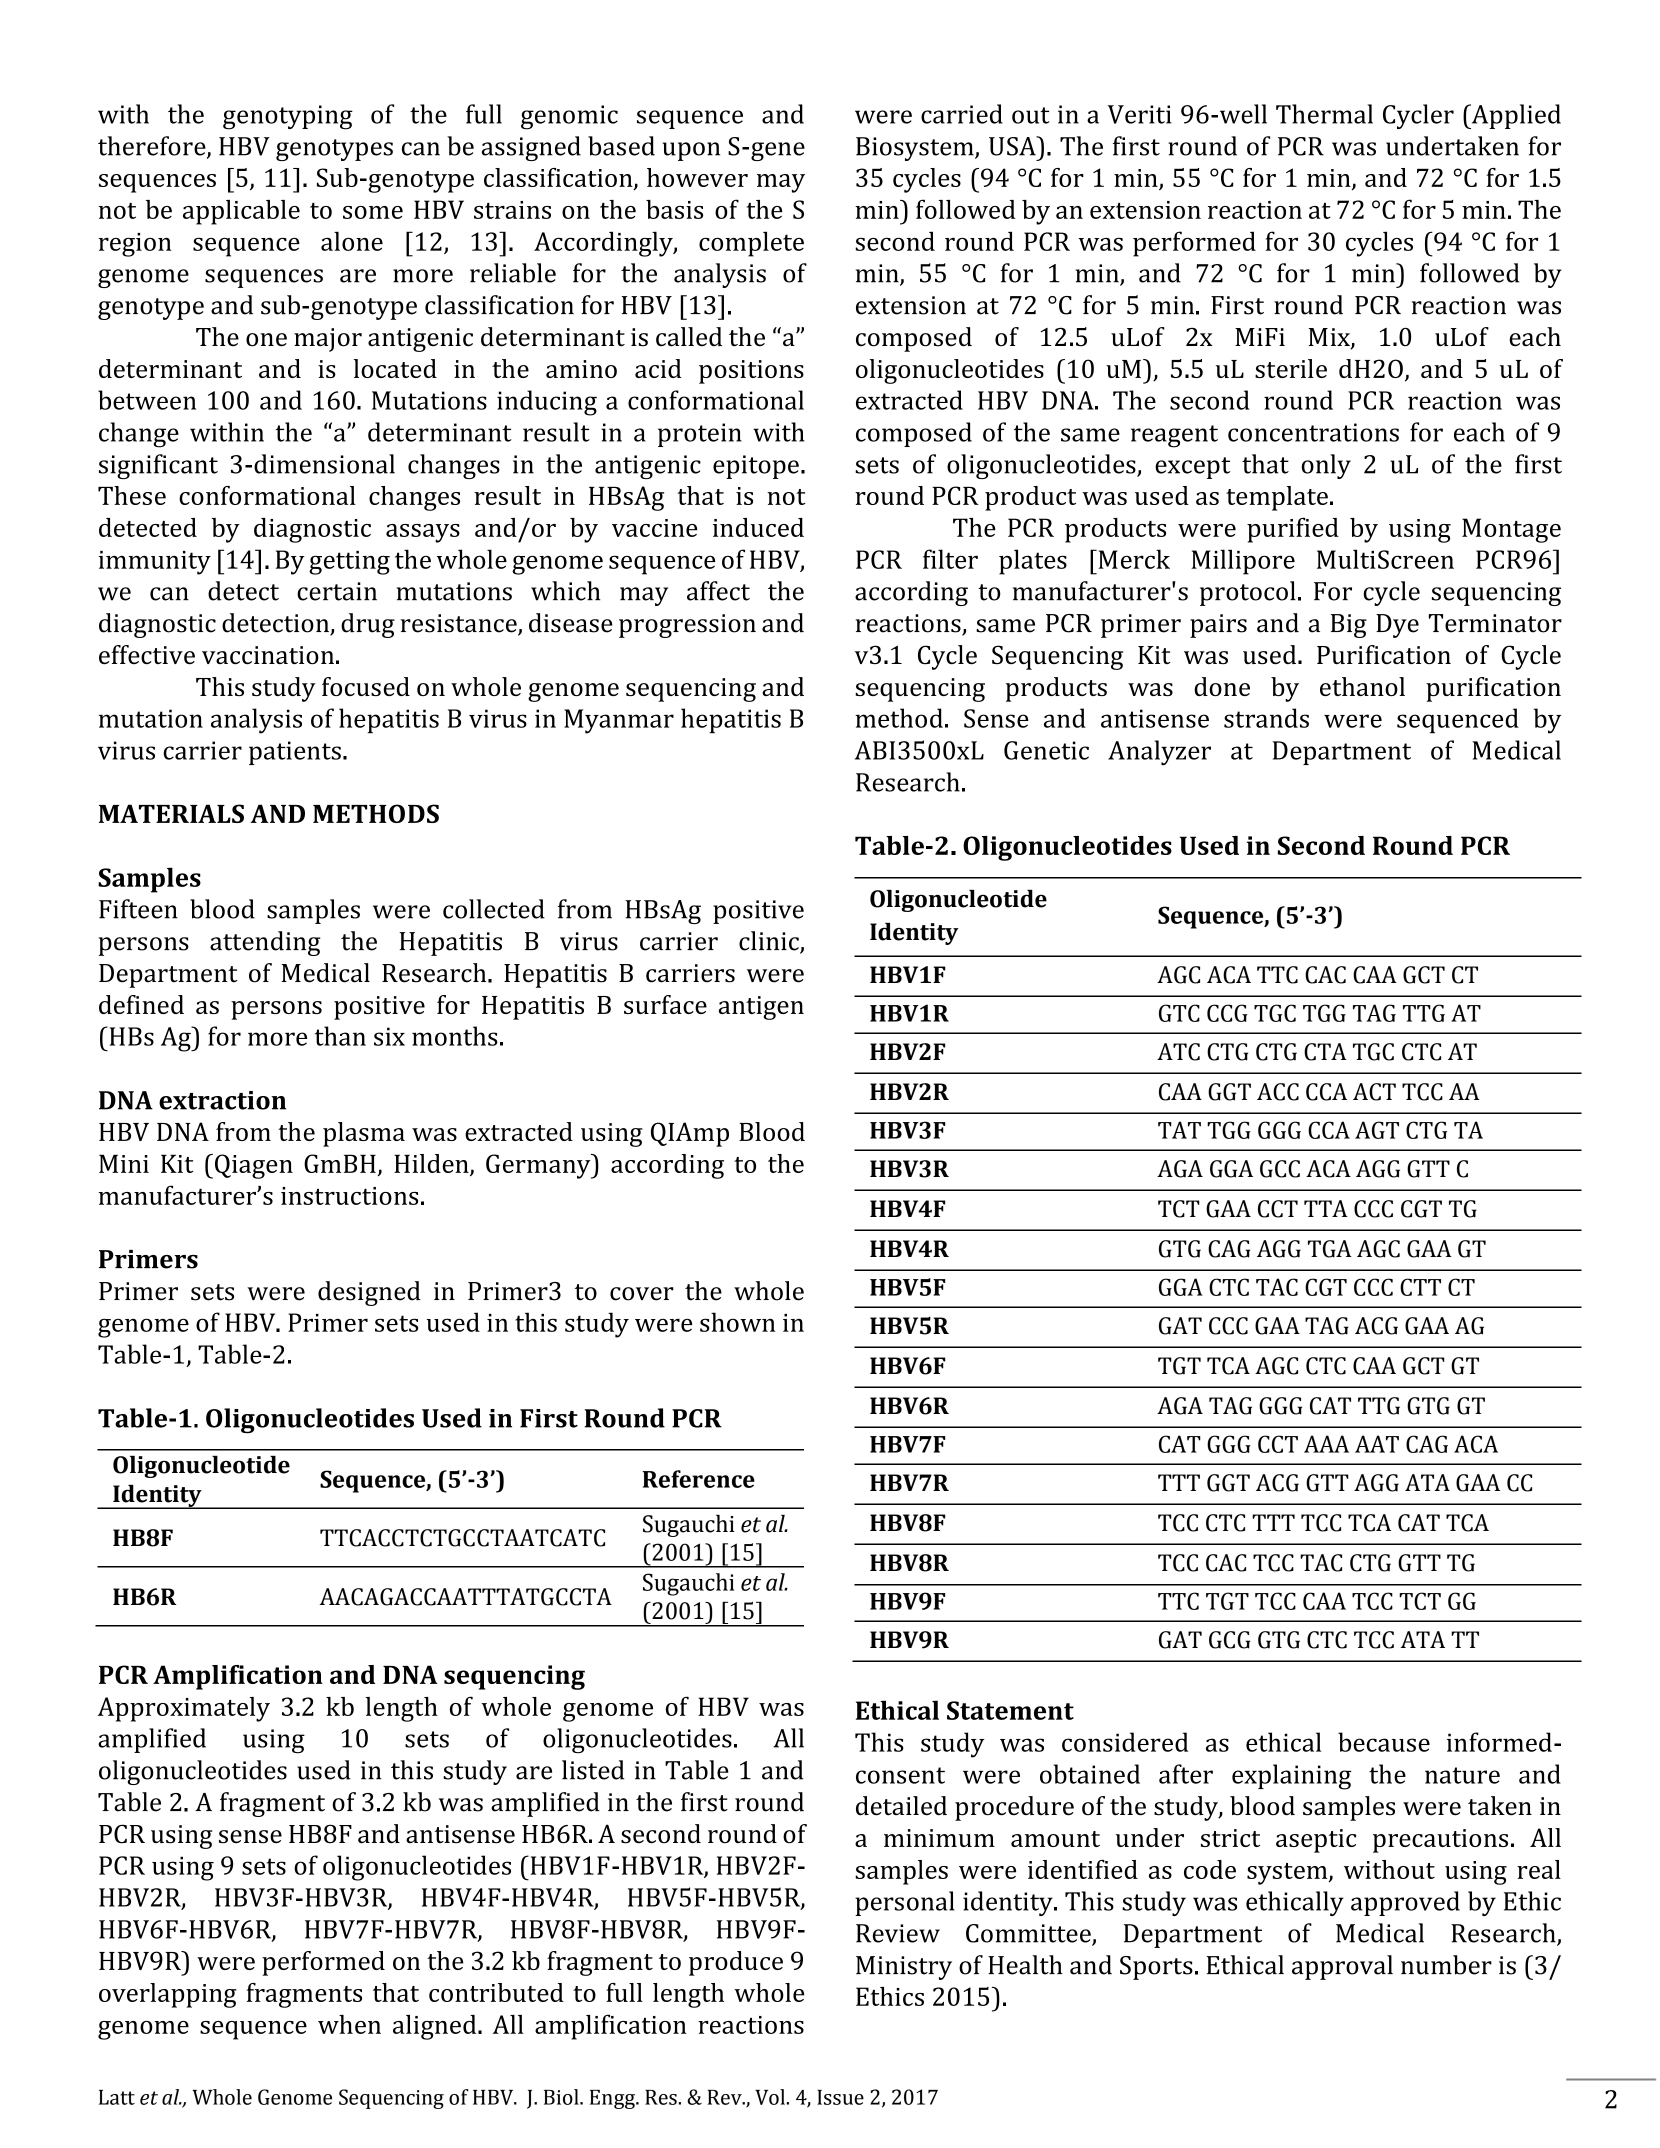 Image resolution: width=1660 pixels, height=2148 pixels. I want to click on plasma, so click(364, 1134).
